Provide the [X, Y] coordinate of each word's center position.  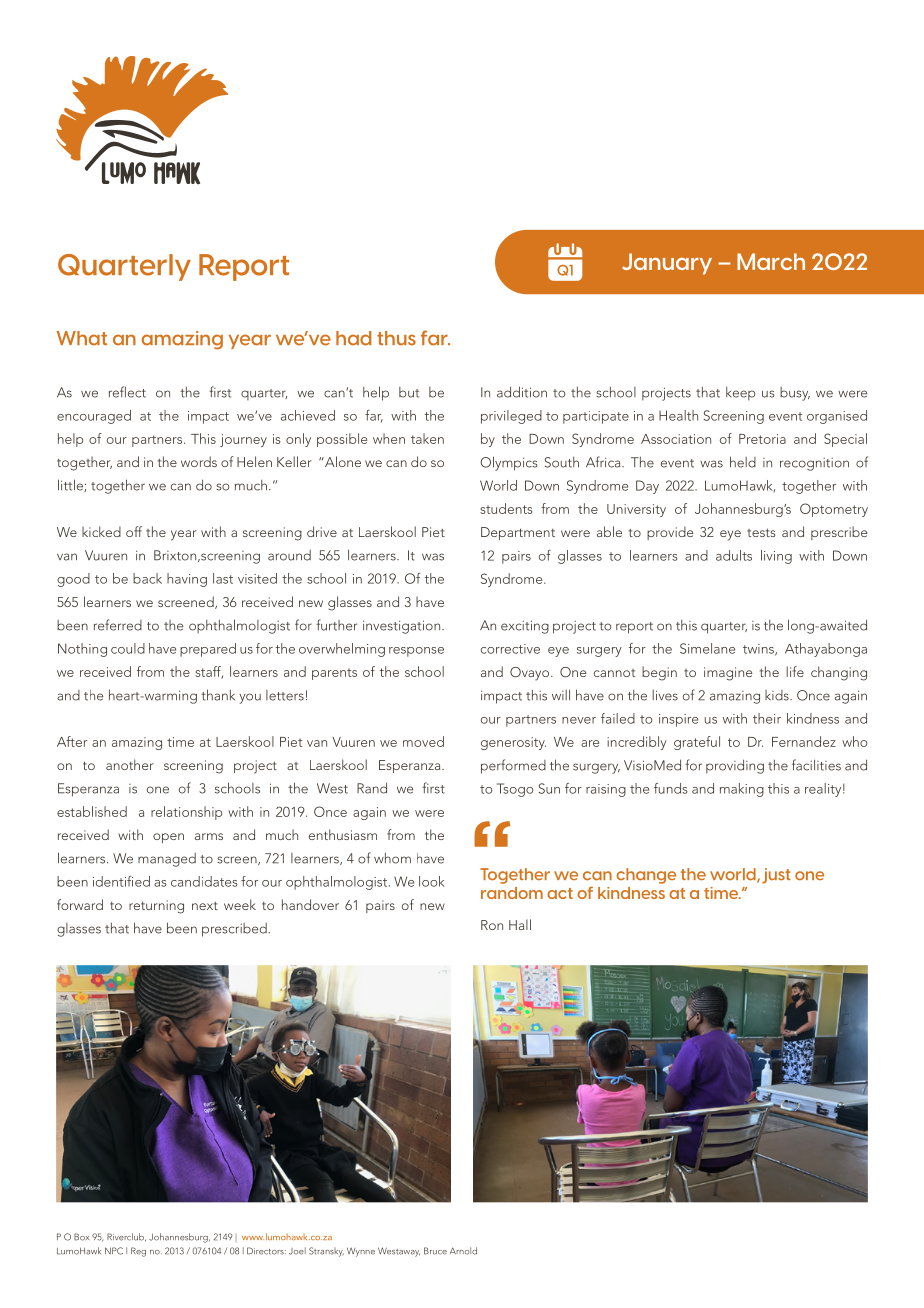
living [776, 557]
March [771, 261]
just [776, 876]
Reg [138, 1252]
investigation [403, 627]
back [147, 578]
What [82, 338]
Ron [492, 925]
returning [156, 907]
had [353, 338]
